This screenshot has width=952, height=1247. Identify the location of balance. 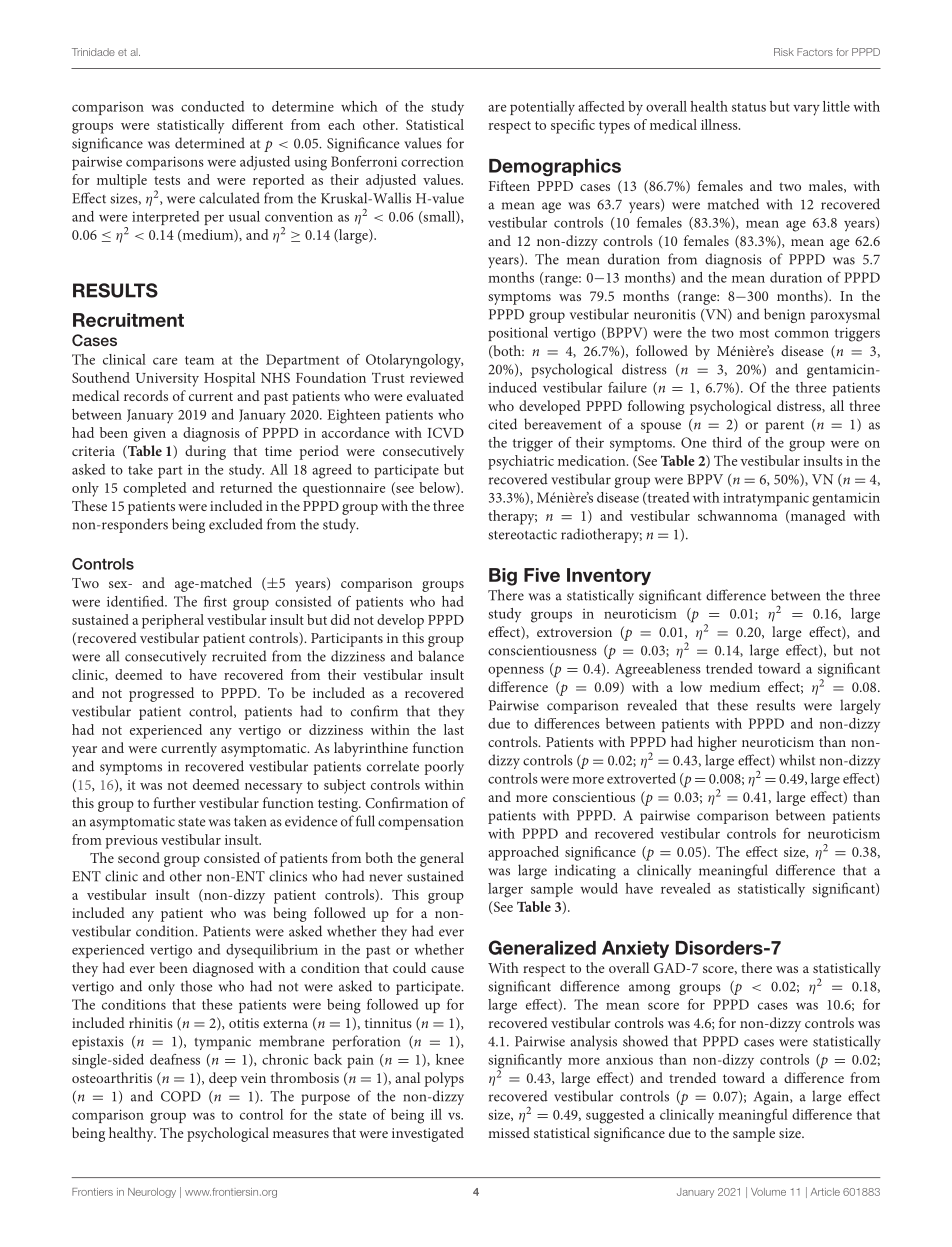
(441, 656).
